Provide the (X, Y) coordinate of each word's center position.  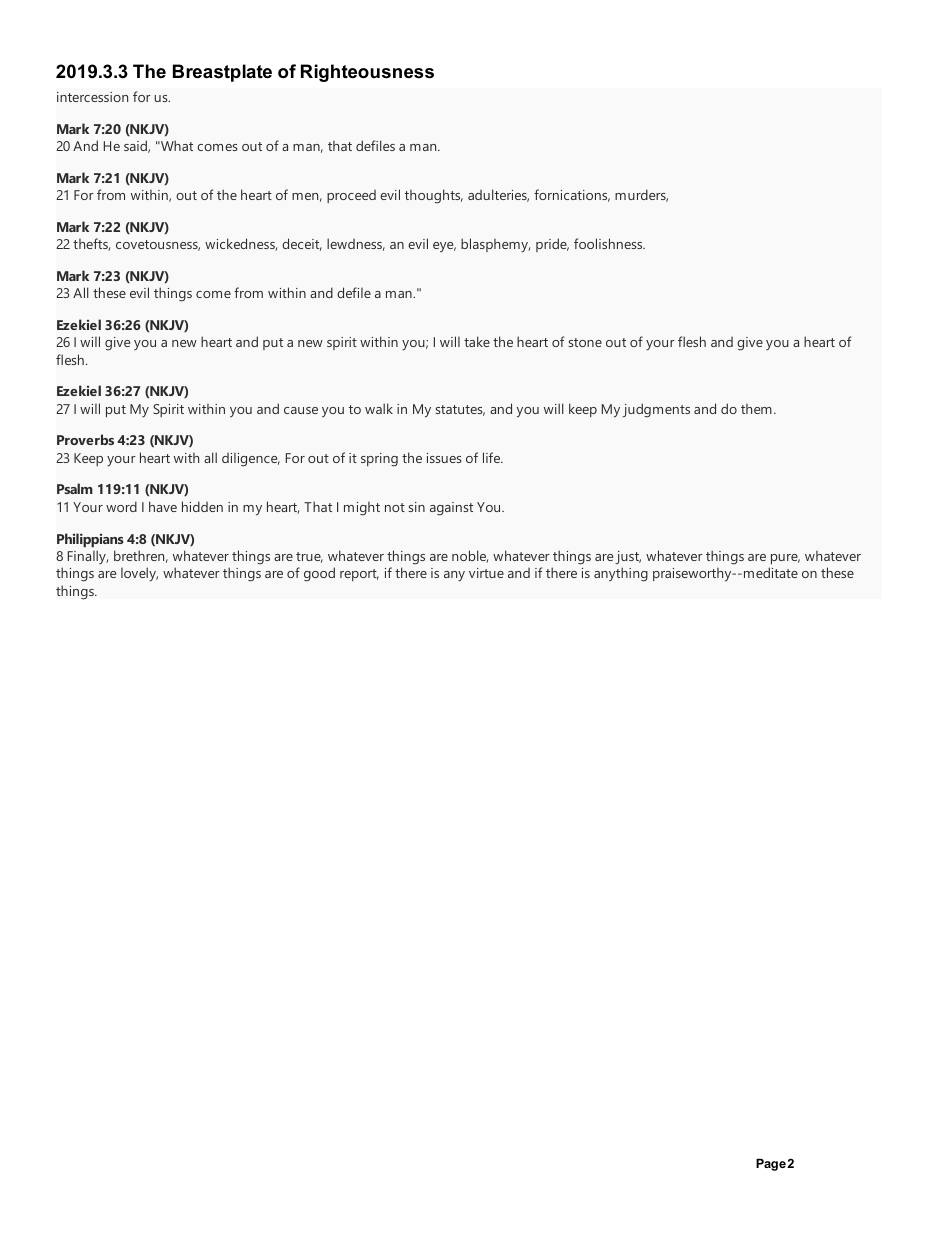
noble (470, 556)
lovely (139, 574)
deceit (302, 244)
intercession (92, 97)
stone (585, 342)
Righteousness (367, 73)
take (477, 341)
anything (621, 574)
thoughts (434, 196)
